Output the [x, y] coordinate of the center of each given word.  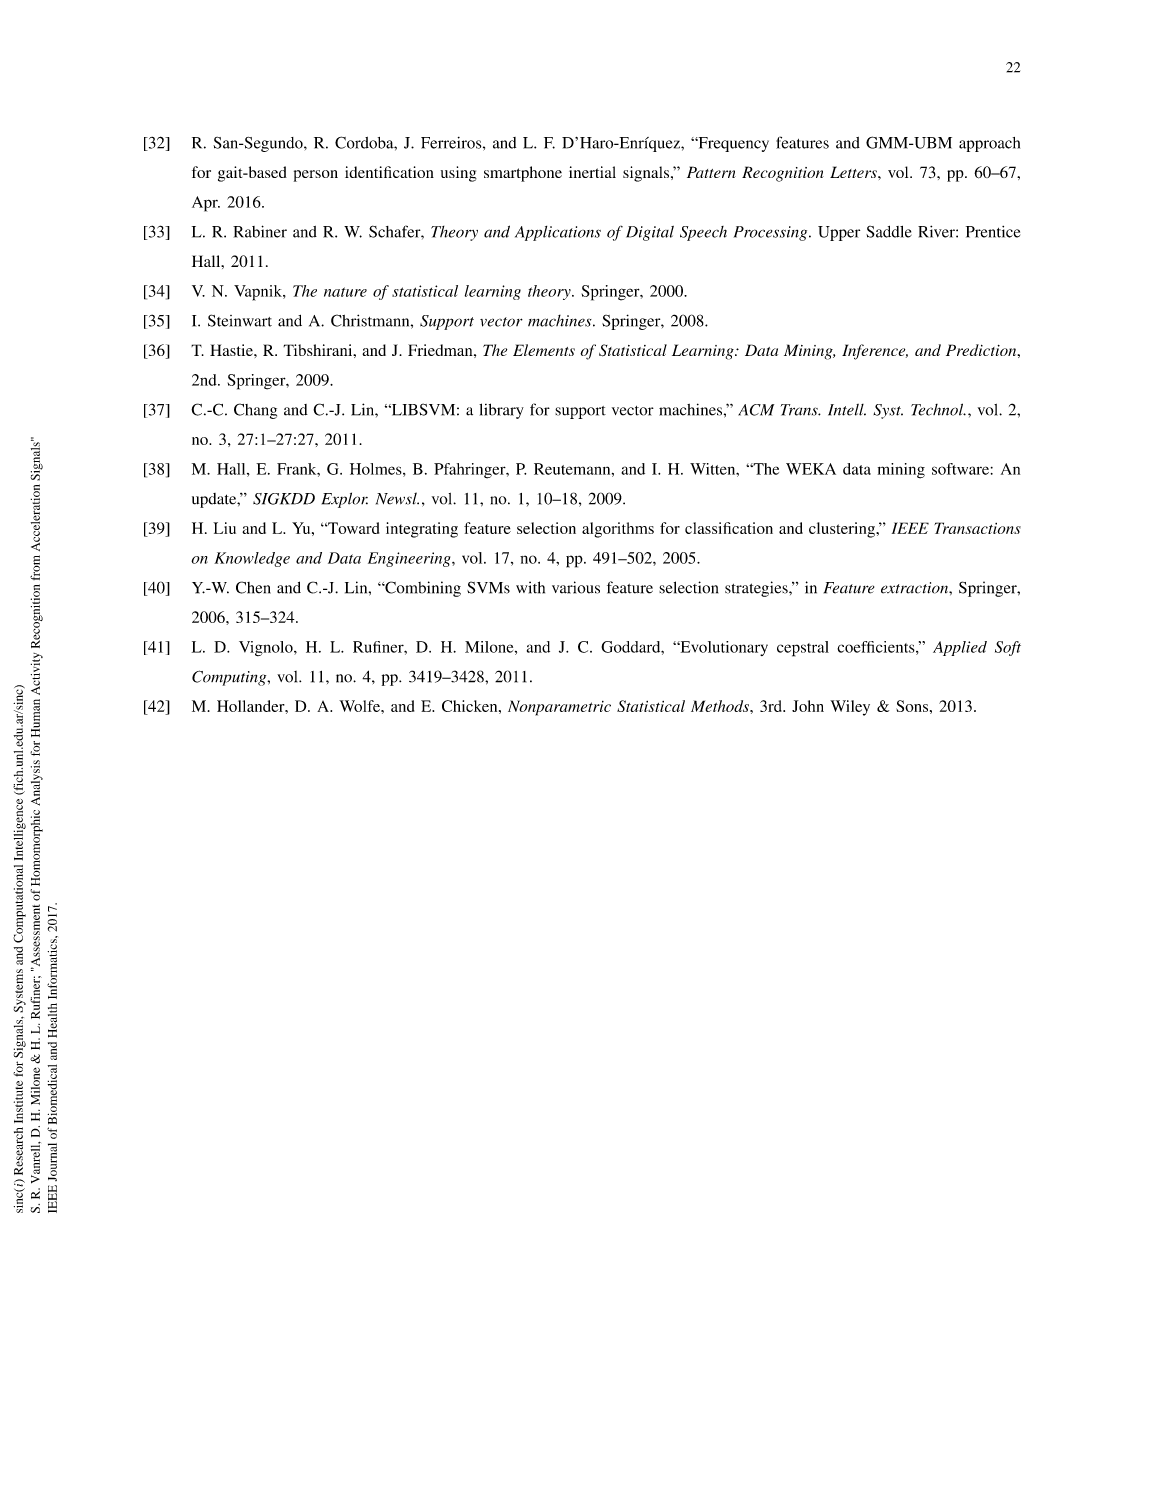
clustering [843, 530]
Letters [854, 172]
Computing [230, 678]
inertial [592, 172]
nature [345, 292]
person [316, 176]
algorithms [618, 530]
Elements [544, 350]
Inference [875, 352]
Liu [224, 528]
